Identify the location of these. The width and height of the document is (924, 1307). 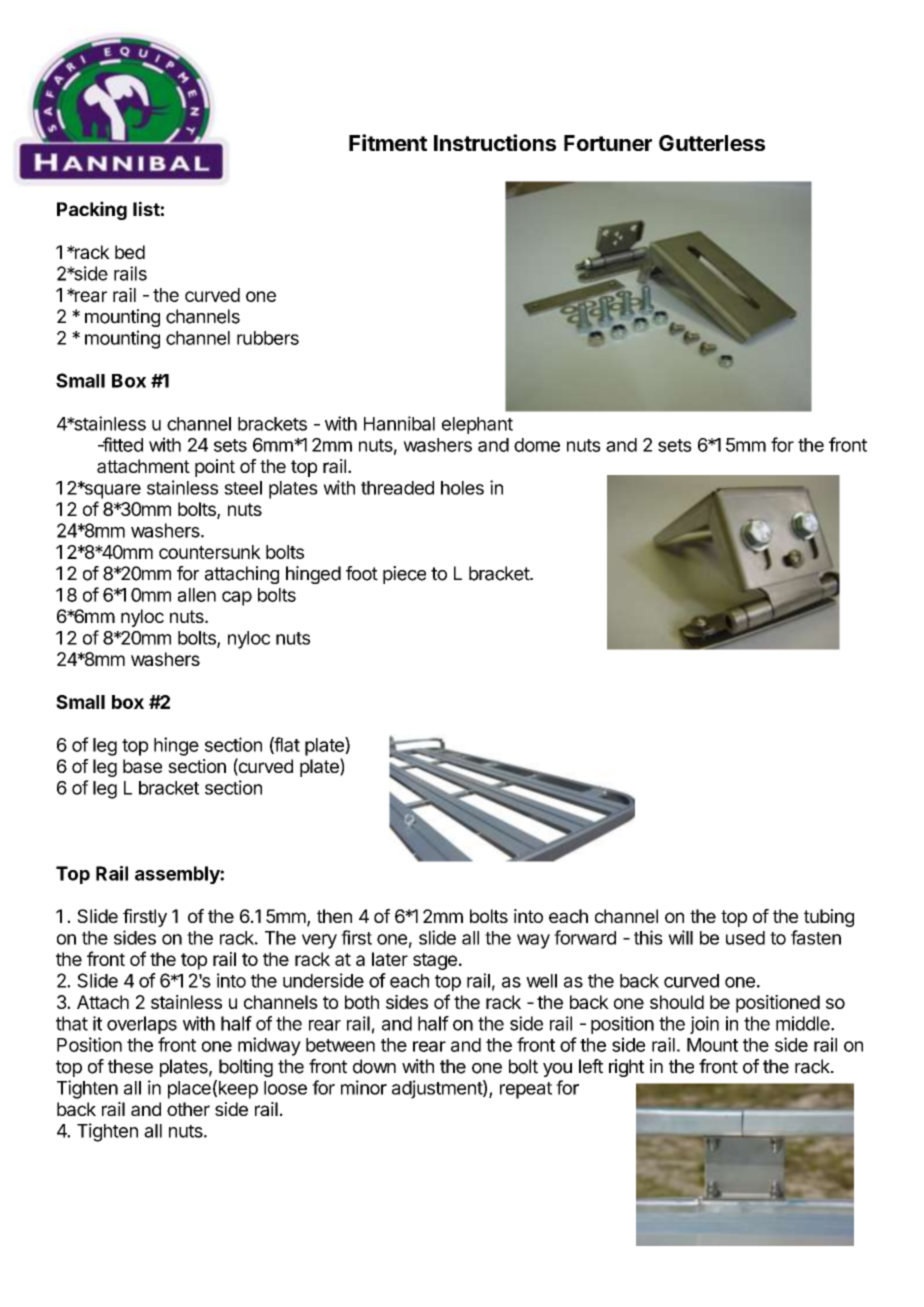
(130, 1066).
